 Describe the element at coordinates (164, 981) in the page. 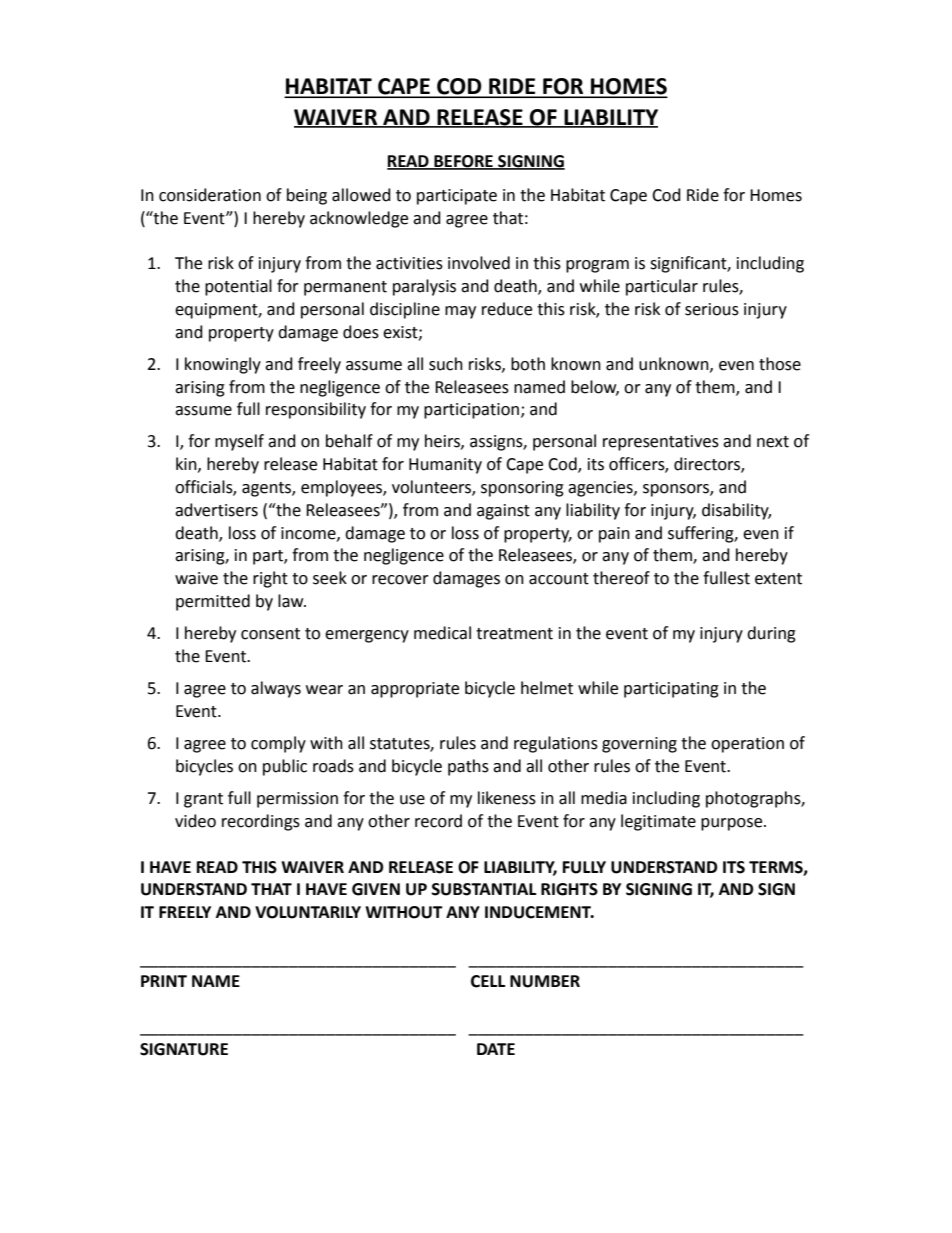

I see `PRINT` at that location.
